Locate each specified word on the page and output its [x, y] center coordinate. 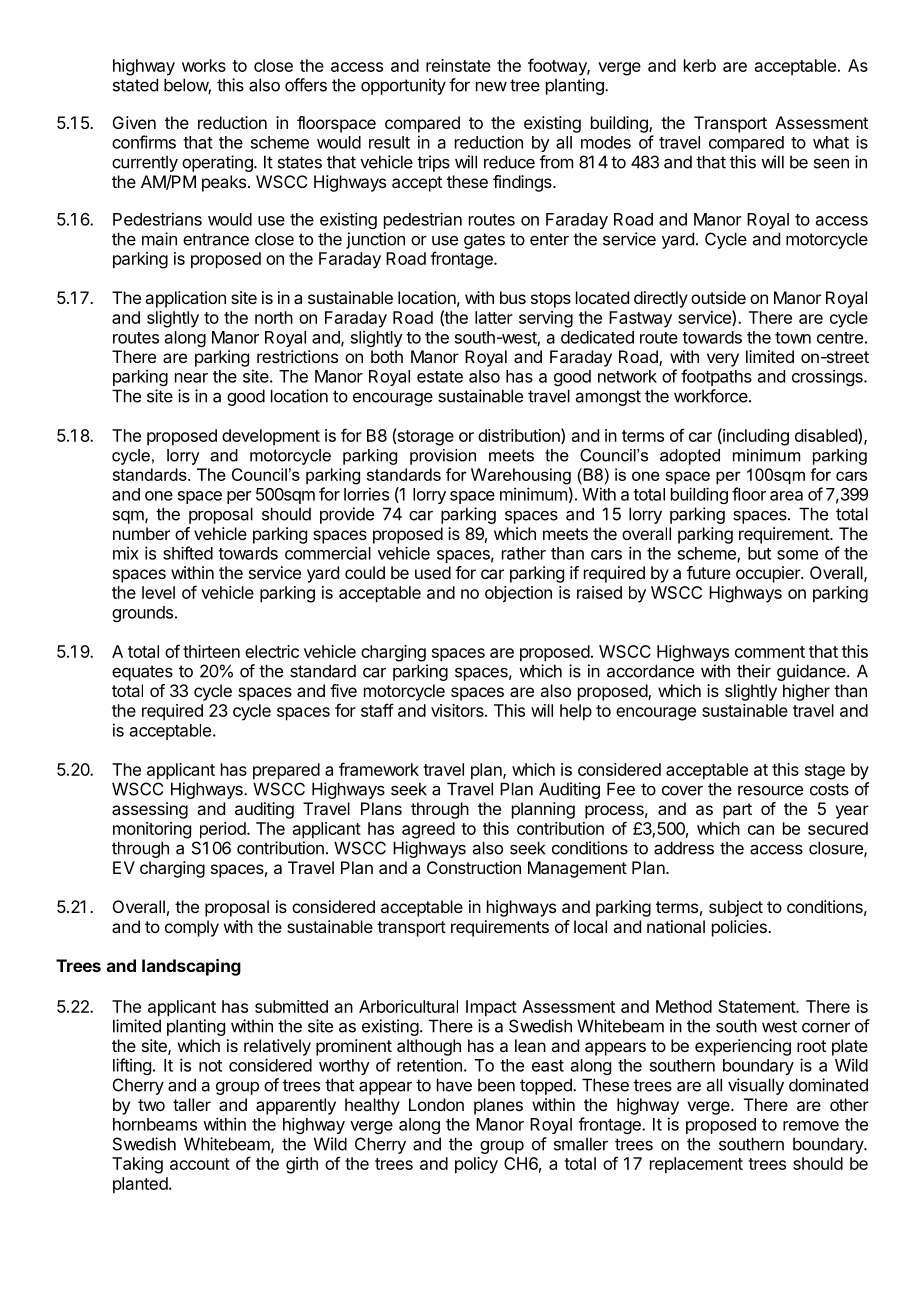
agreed [428, 830]
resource [770, 790]
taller [192, 1104]
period [224, 830]
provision [443, 457]
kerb [700, 65]
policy [476, 1165]
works [204, 65]
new [491, 87]
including [755, 437]
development [271, 437]
